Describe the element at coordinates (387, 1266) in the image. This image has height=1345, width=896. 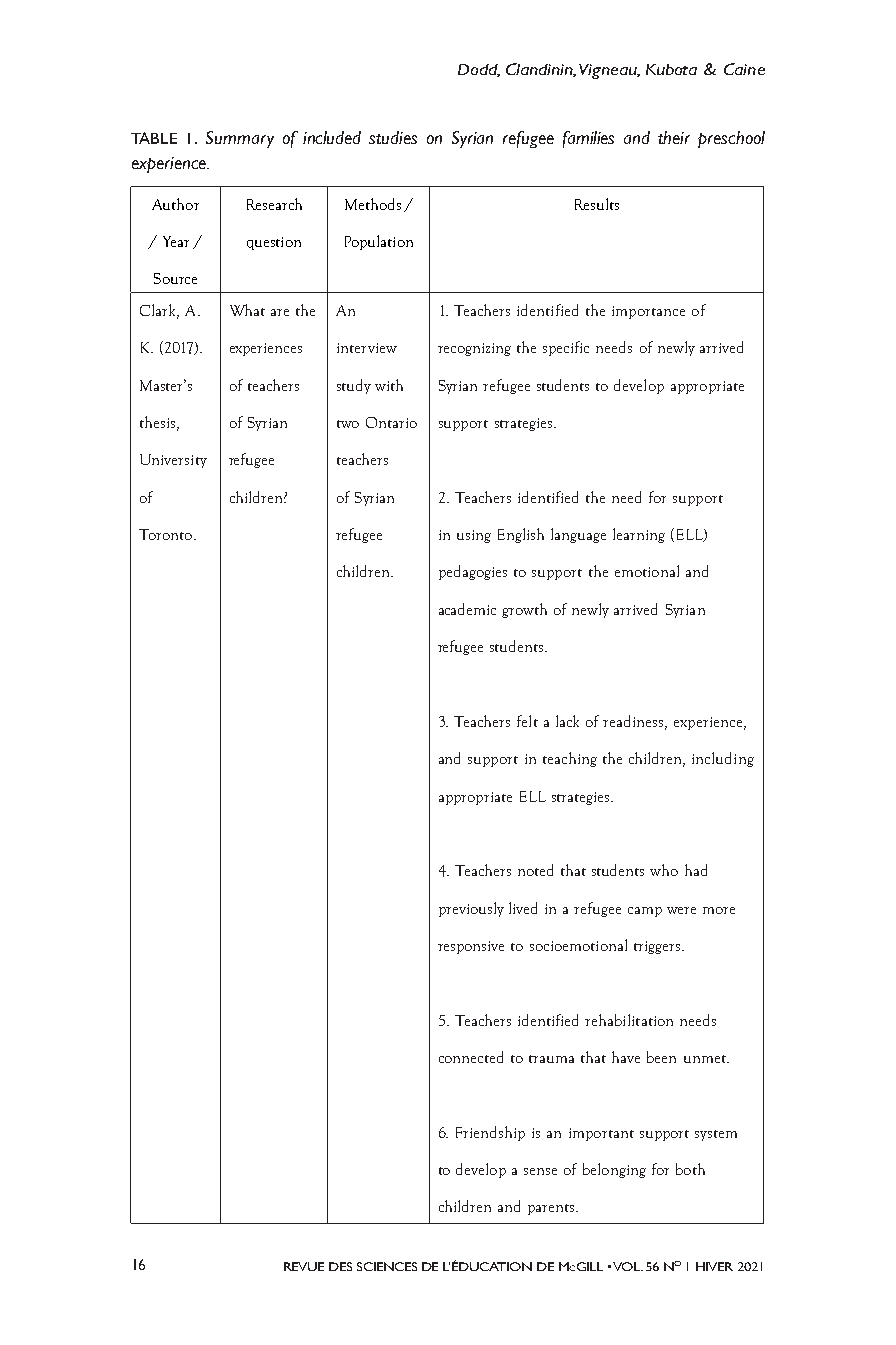
I see `SCIENCES` at that location.
